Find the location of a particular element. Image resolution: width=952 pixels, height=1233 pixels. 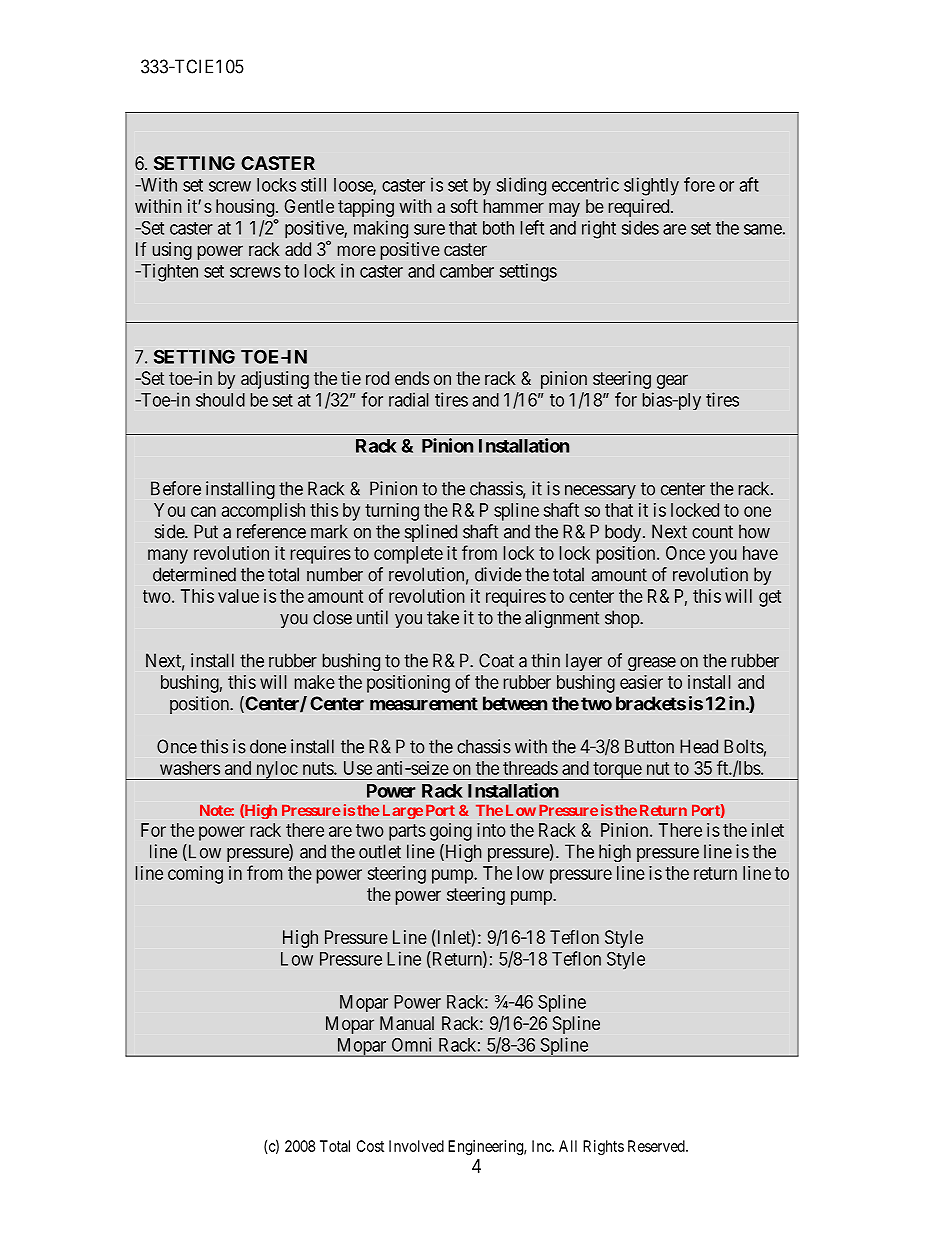

slightly is located at coordinates (651, 186).
